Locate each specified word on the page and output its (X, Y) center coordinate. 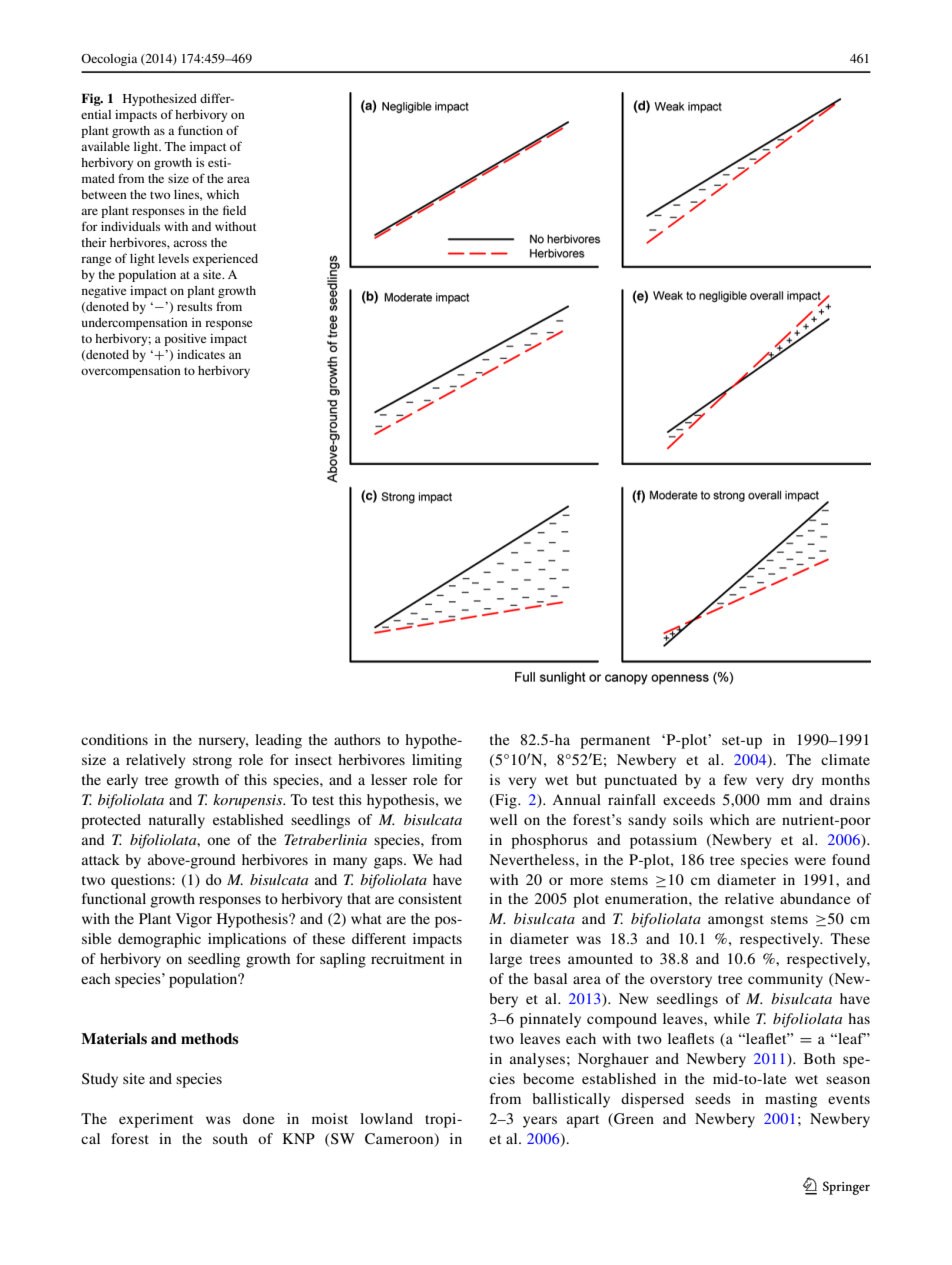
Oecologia (109, 60)
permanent (615, 742)
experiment (156, 1120)
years (540, 1122)
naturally (177, 821)
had (450, 859)
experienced (225, 260)
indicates (201, 354)
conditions (114, 739)
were (810, 861)
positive (185, 340)
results (194, 306)
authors (357, 739)
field (234, 210)
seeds (713, 1098)
